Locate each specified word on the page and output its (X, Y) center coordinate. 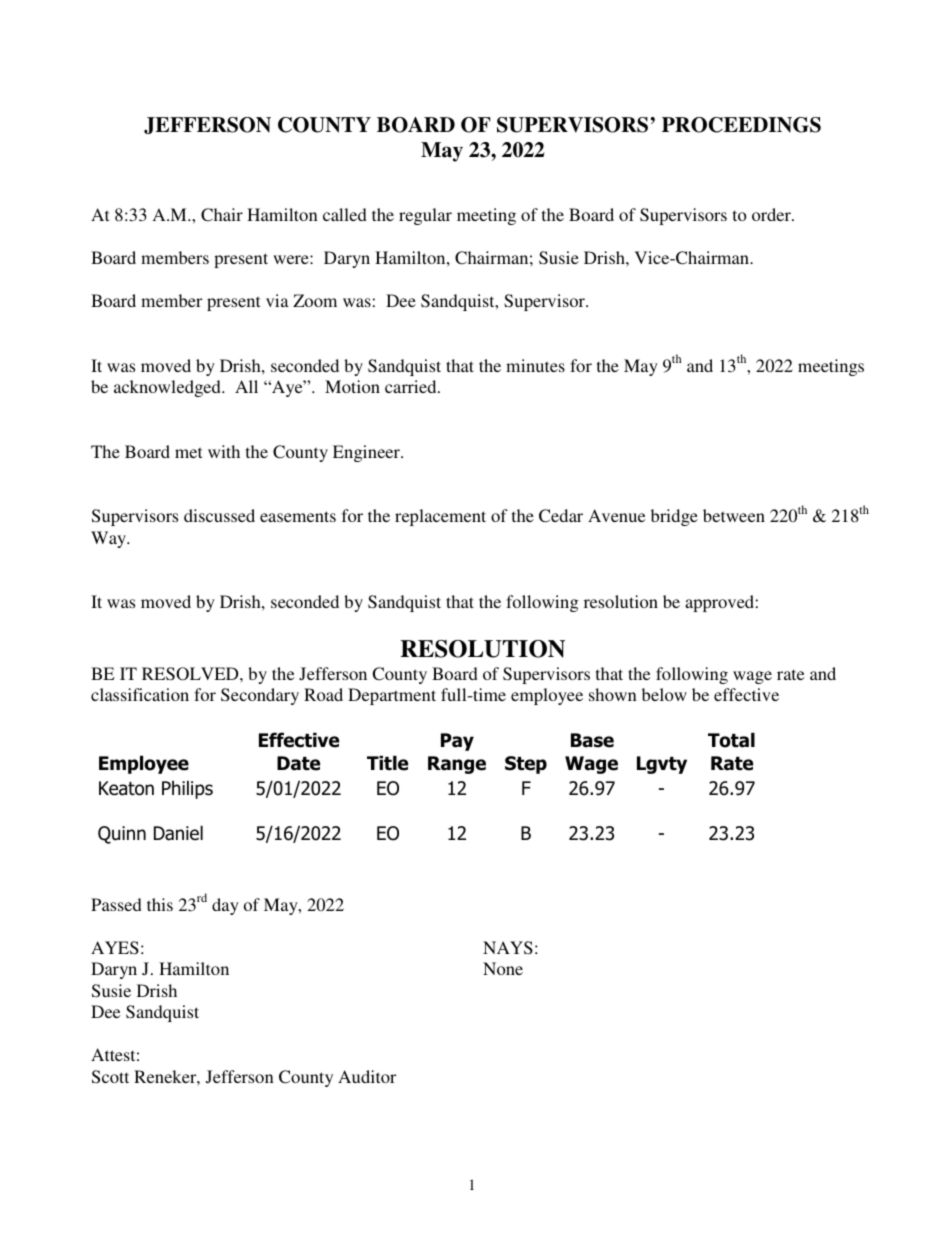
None (503, 968)
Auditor (367, 1076)
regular (425, 216)
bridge (674, 517)
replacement (440, 517)
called (345, 214)
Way (110, 539)
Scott (110, 1077)
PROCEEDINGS (741, 125)
